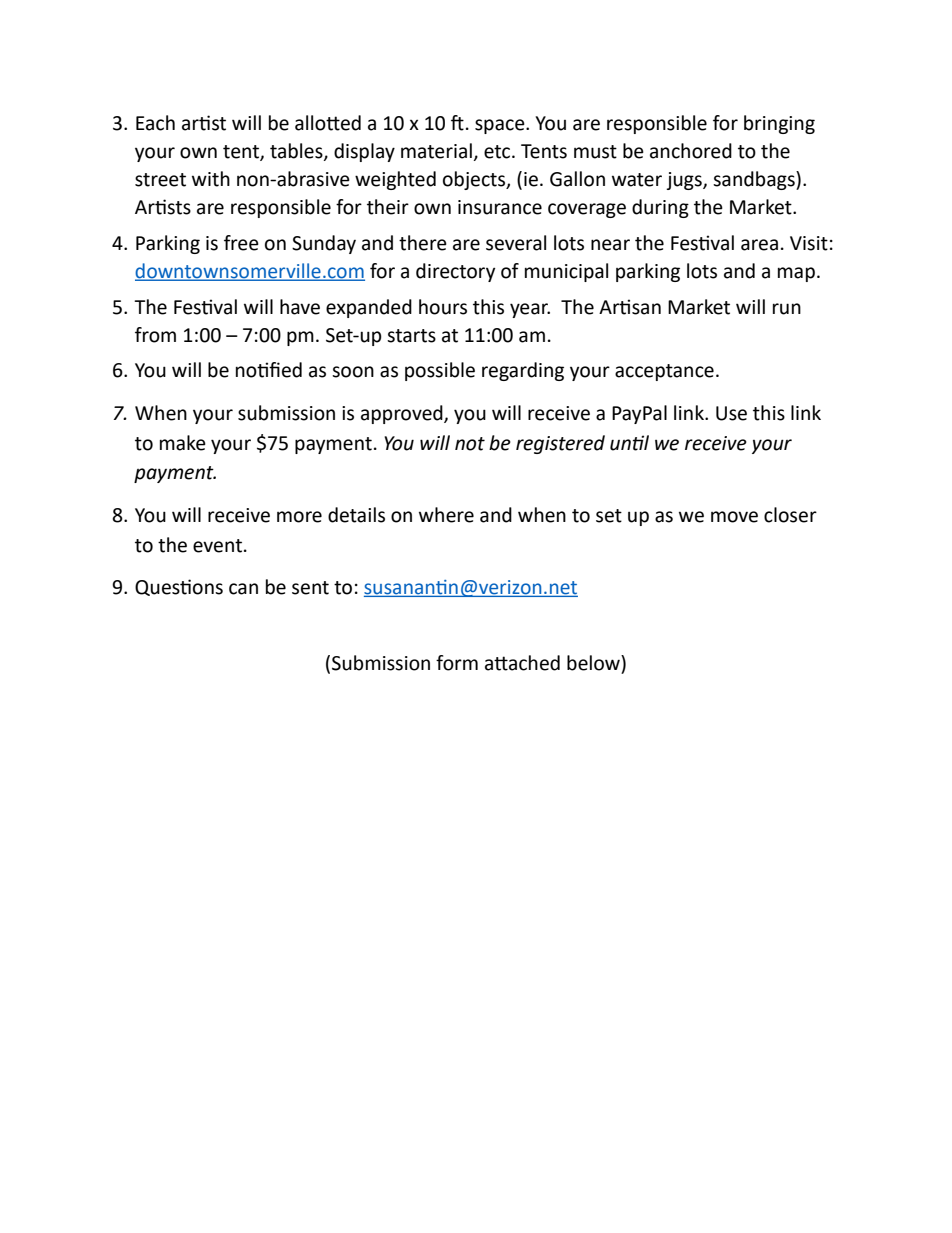 The height and width of the image is (1233, 952). I want to click on anchored, so click(691, 151).
